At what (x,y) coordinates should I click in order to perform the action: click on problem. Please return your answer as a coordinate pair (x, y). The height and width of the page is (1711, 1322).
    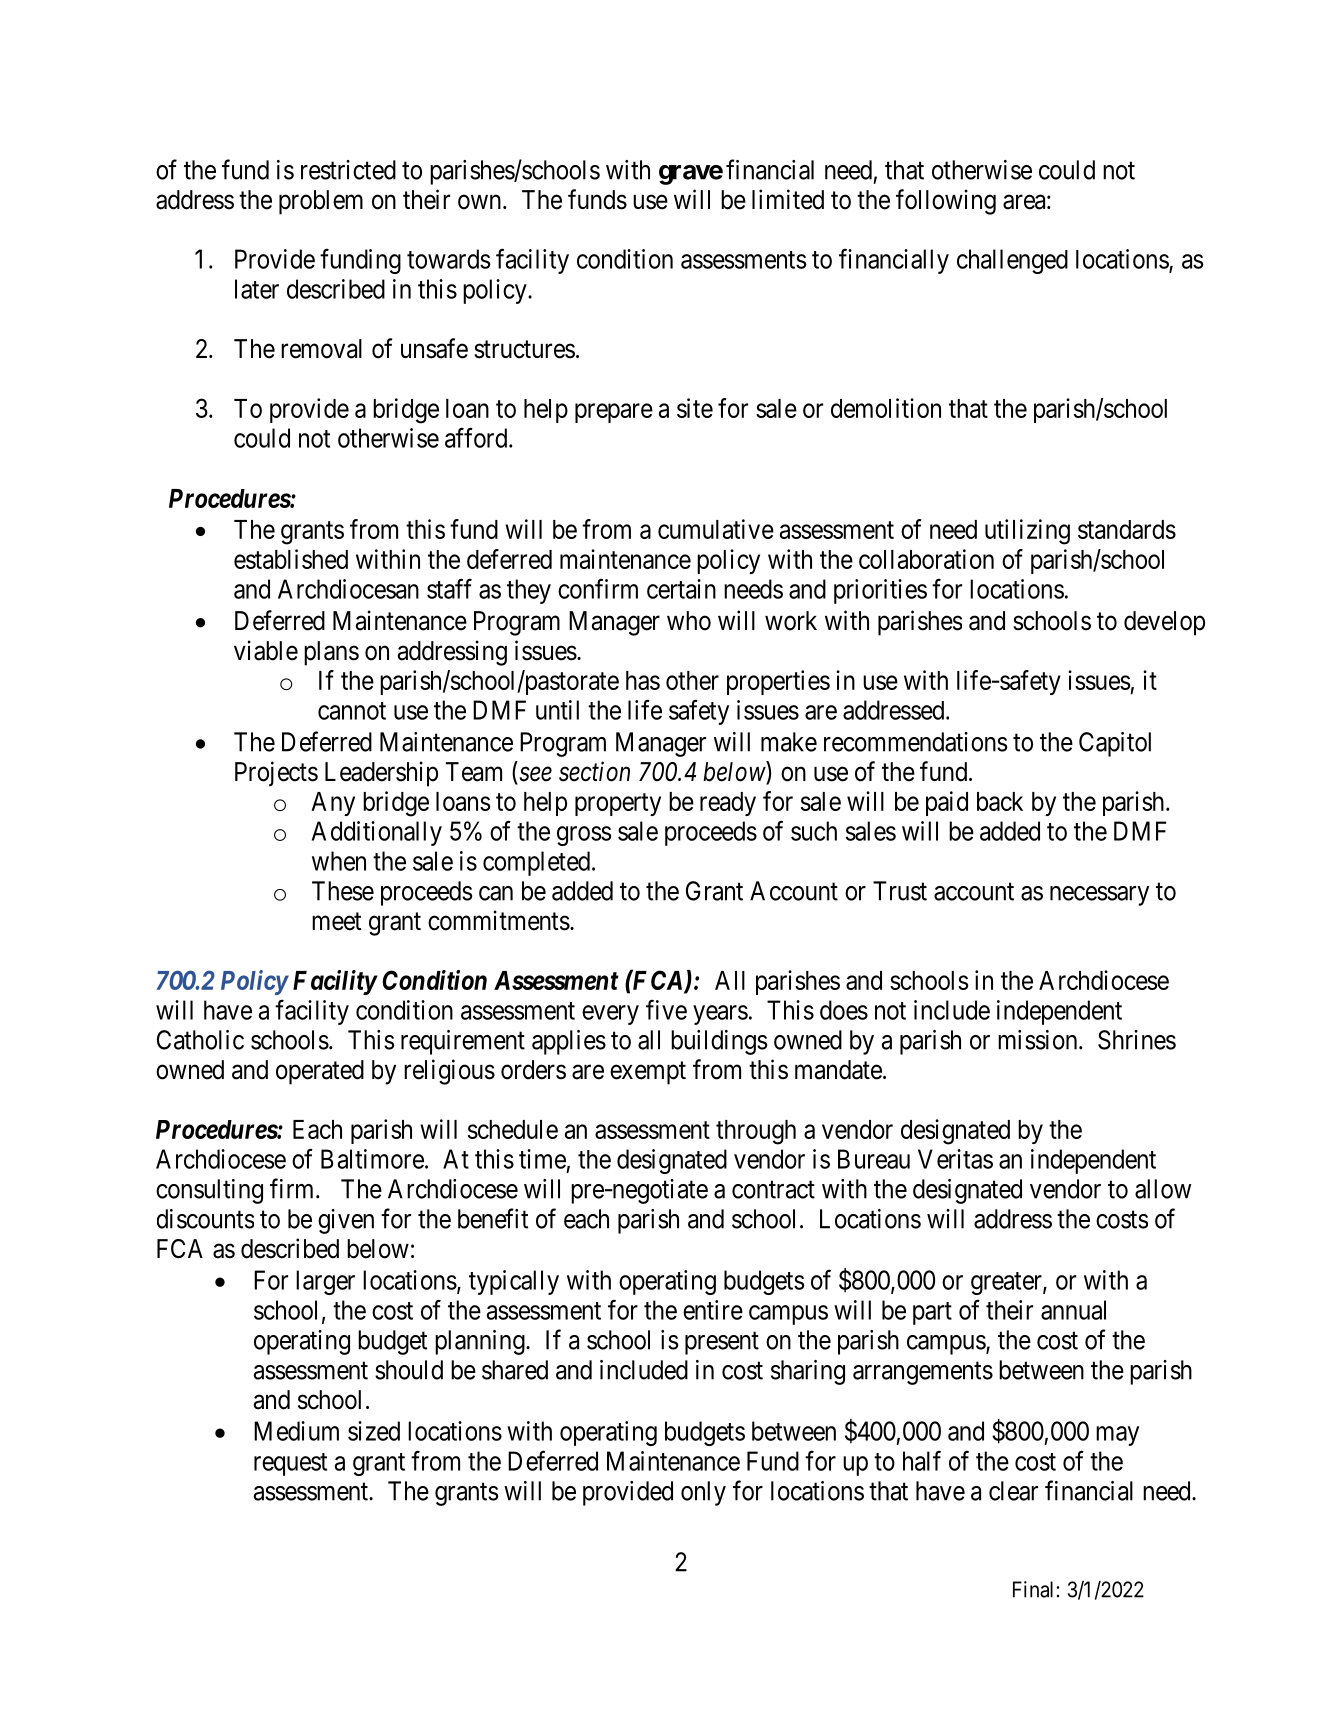
    Looking at the image, I should click on (321, 202).
